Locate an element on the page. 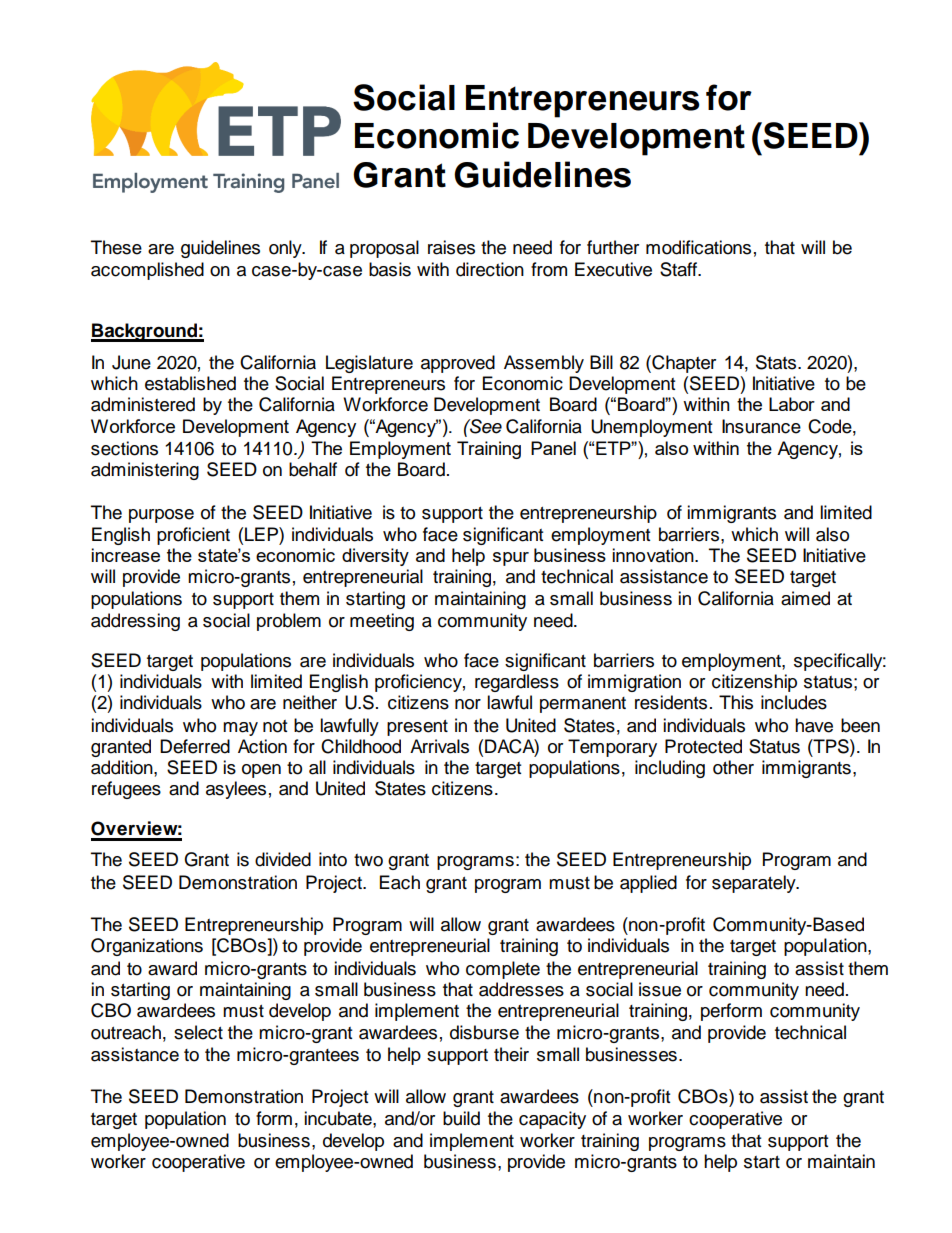 The image size is (952, 1233). separately is located at coordinates (755, 884).
